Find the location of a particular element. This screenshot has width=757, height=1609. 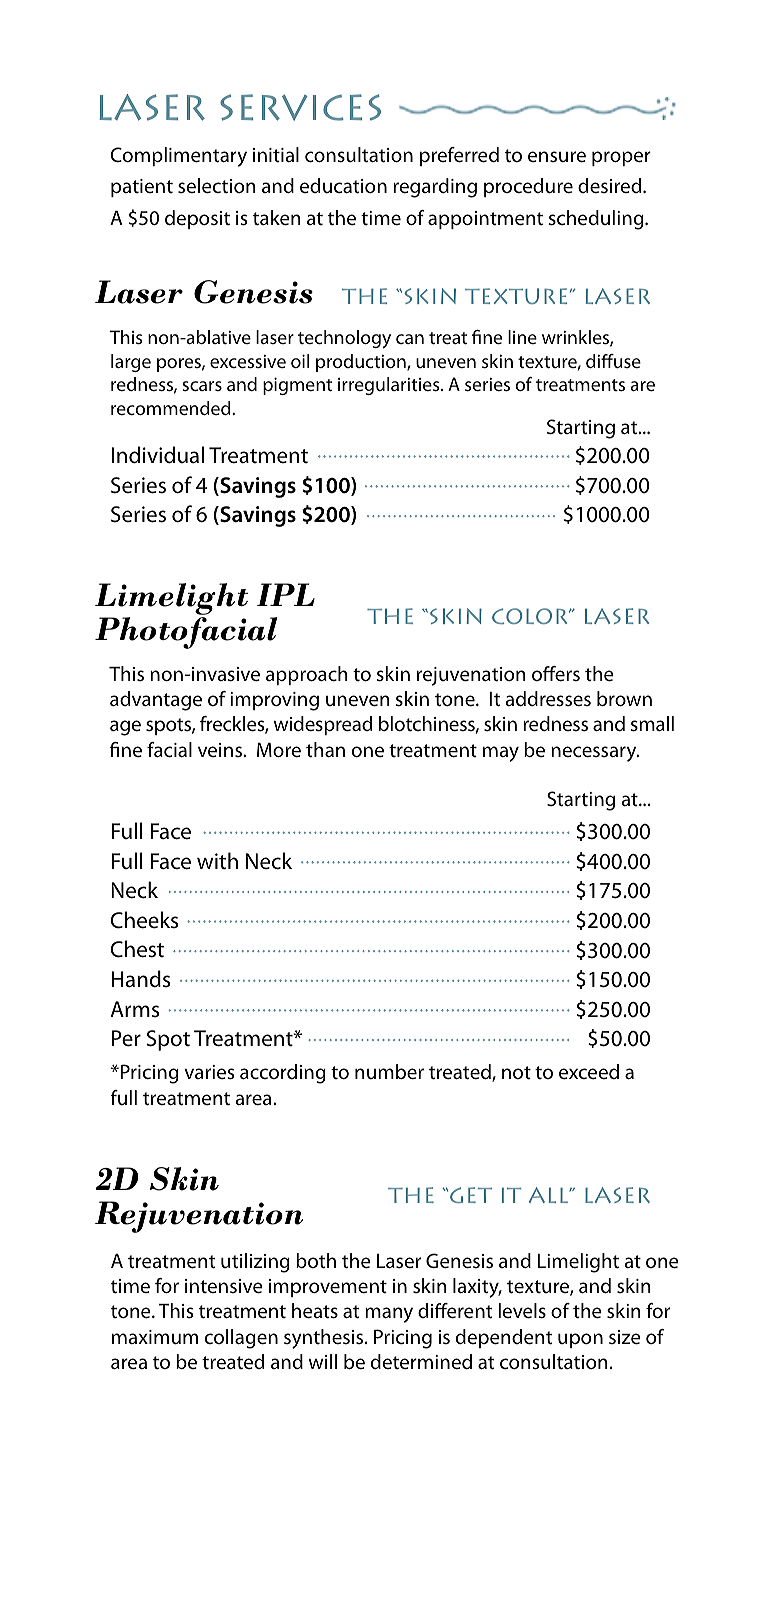

Cheeks is located at coordinates (144, 920).
